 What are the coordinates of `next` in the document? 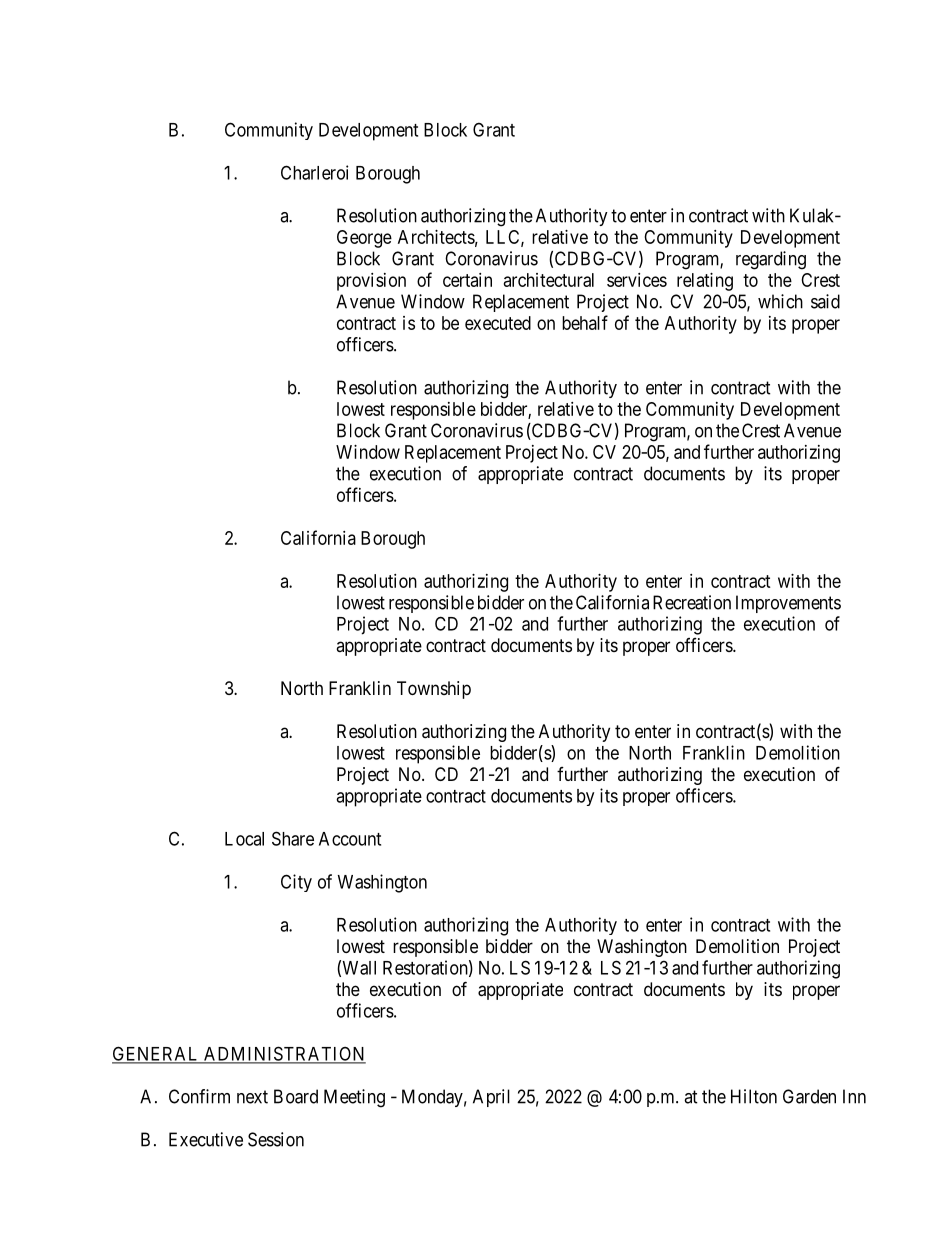 It's located at (252, 1097).
